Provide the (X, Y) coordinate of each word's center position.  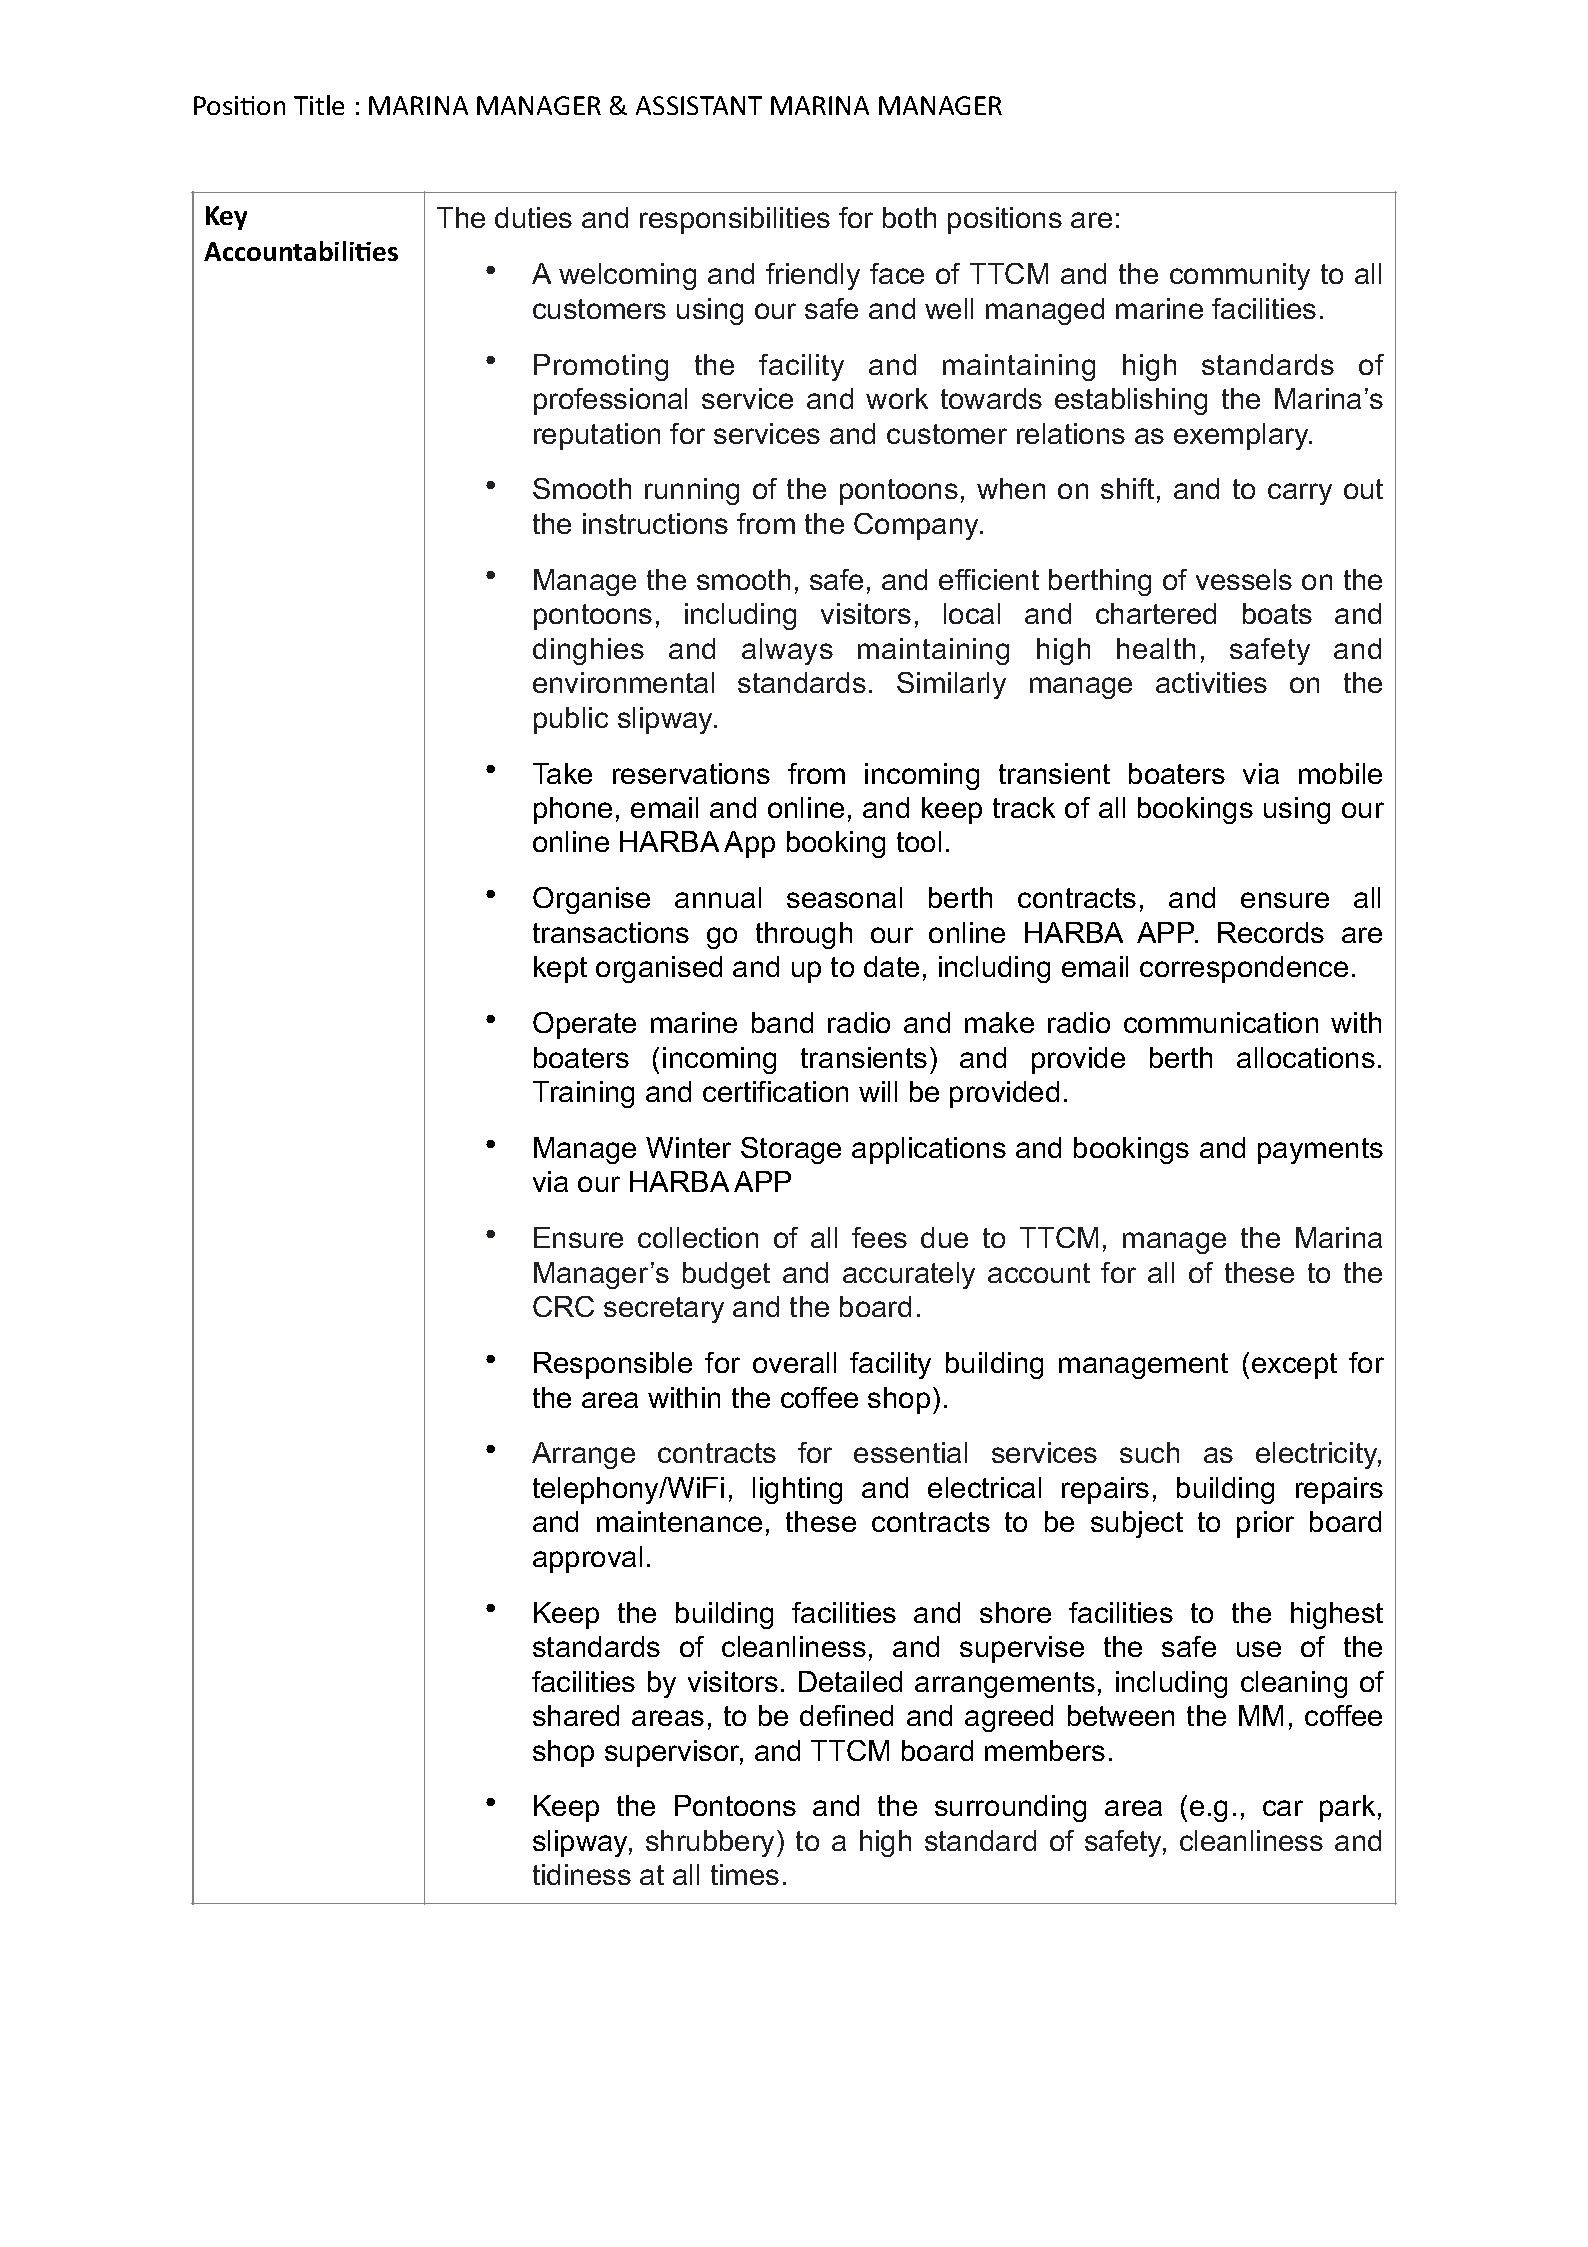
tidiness (582, 1874)
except (1294, 1366)
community (1240, 276)
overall (794, 1362)
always (787, 651)
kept (560, 969)
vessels (1244, 579)
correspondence (1244, 969)
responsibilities (735, 220)
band (782, 1022)
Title (319, 105)
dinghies (588, 651)
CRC (563, 1306)
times (745, 1874)
